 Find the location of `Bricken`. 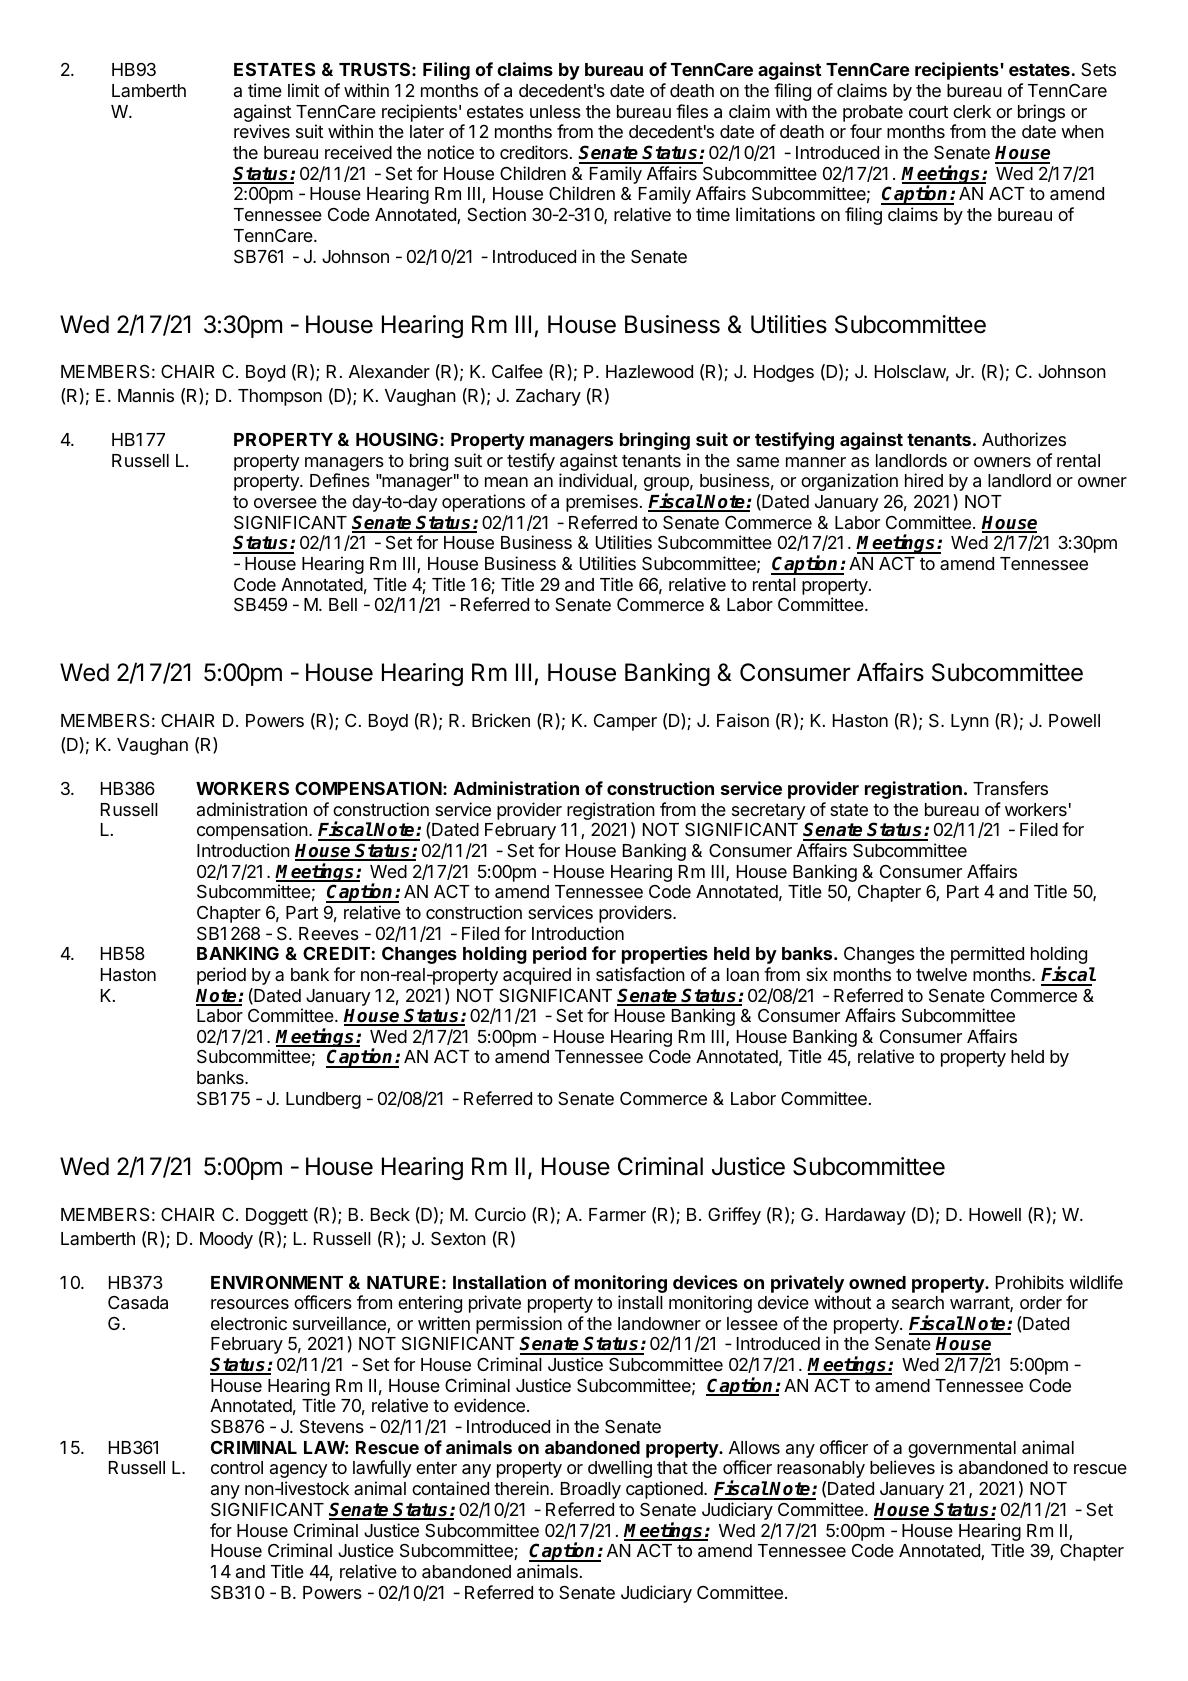

Bricken is located at coordinates (501, 720).
